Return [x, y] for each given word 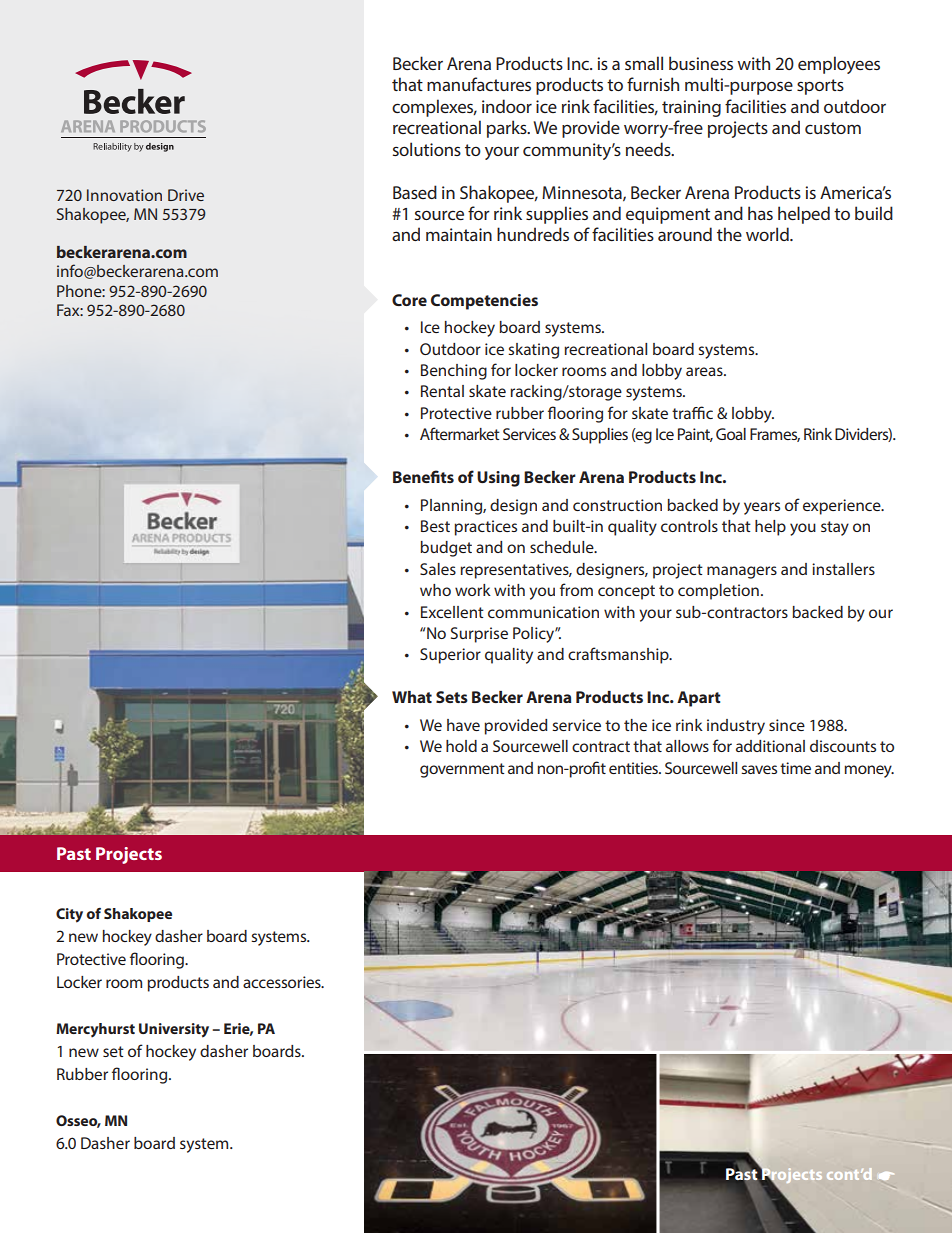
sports [820, 87]
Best [435, 526]
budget [446, 549]
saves [759, 769]
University [174, 1030]
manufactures [479, 84]
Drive [186, 195]
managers [742, 572]
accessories [283, 982]
